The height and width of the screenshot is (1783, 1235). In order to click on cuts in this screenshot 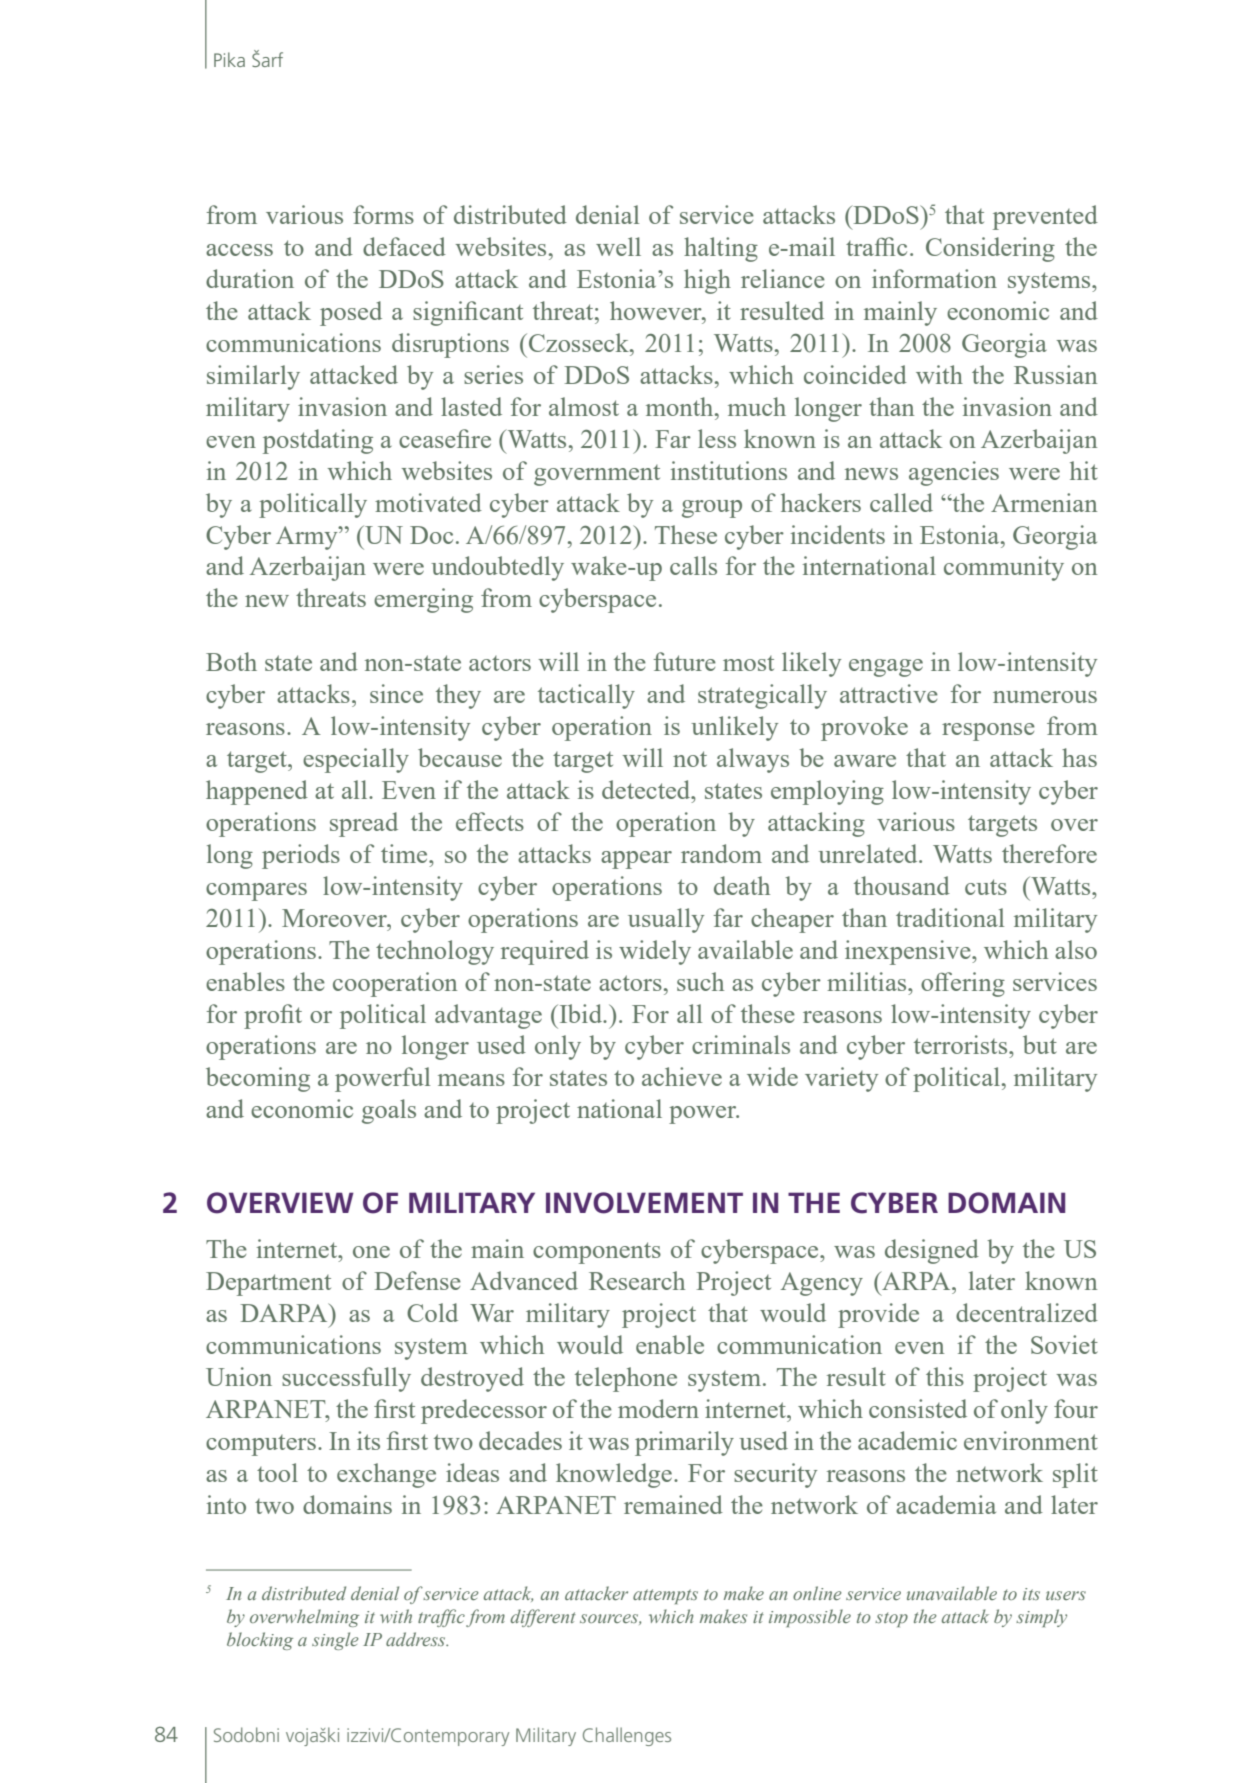, I will do `click(986, 887)`.
